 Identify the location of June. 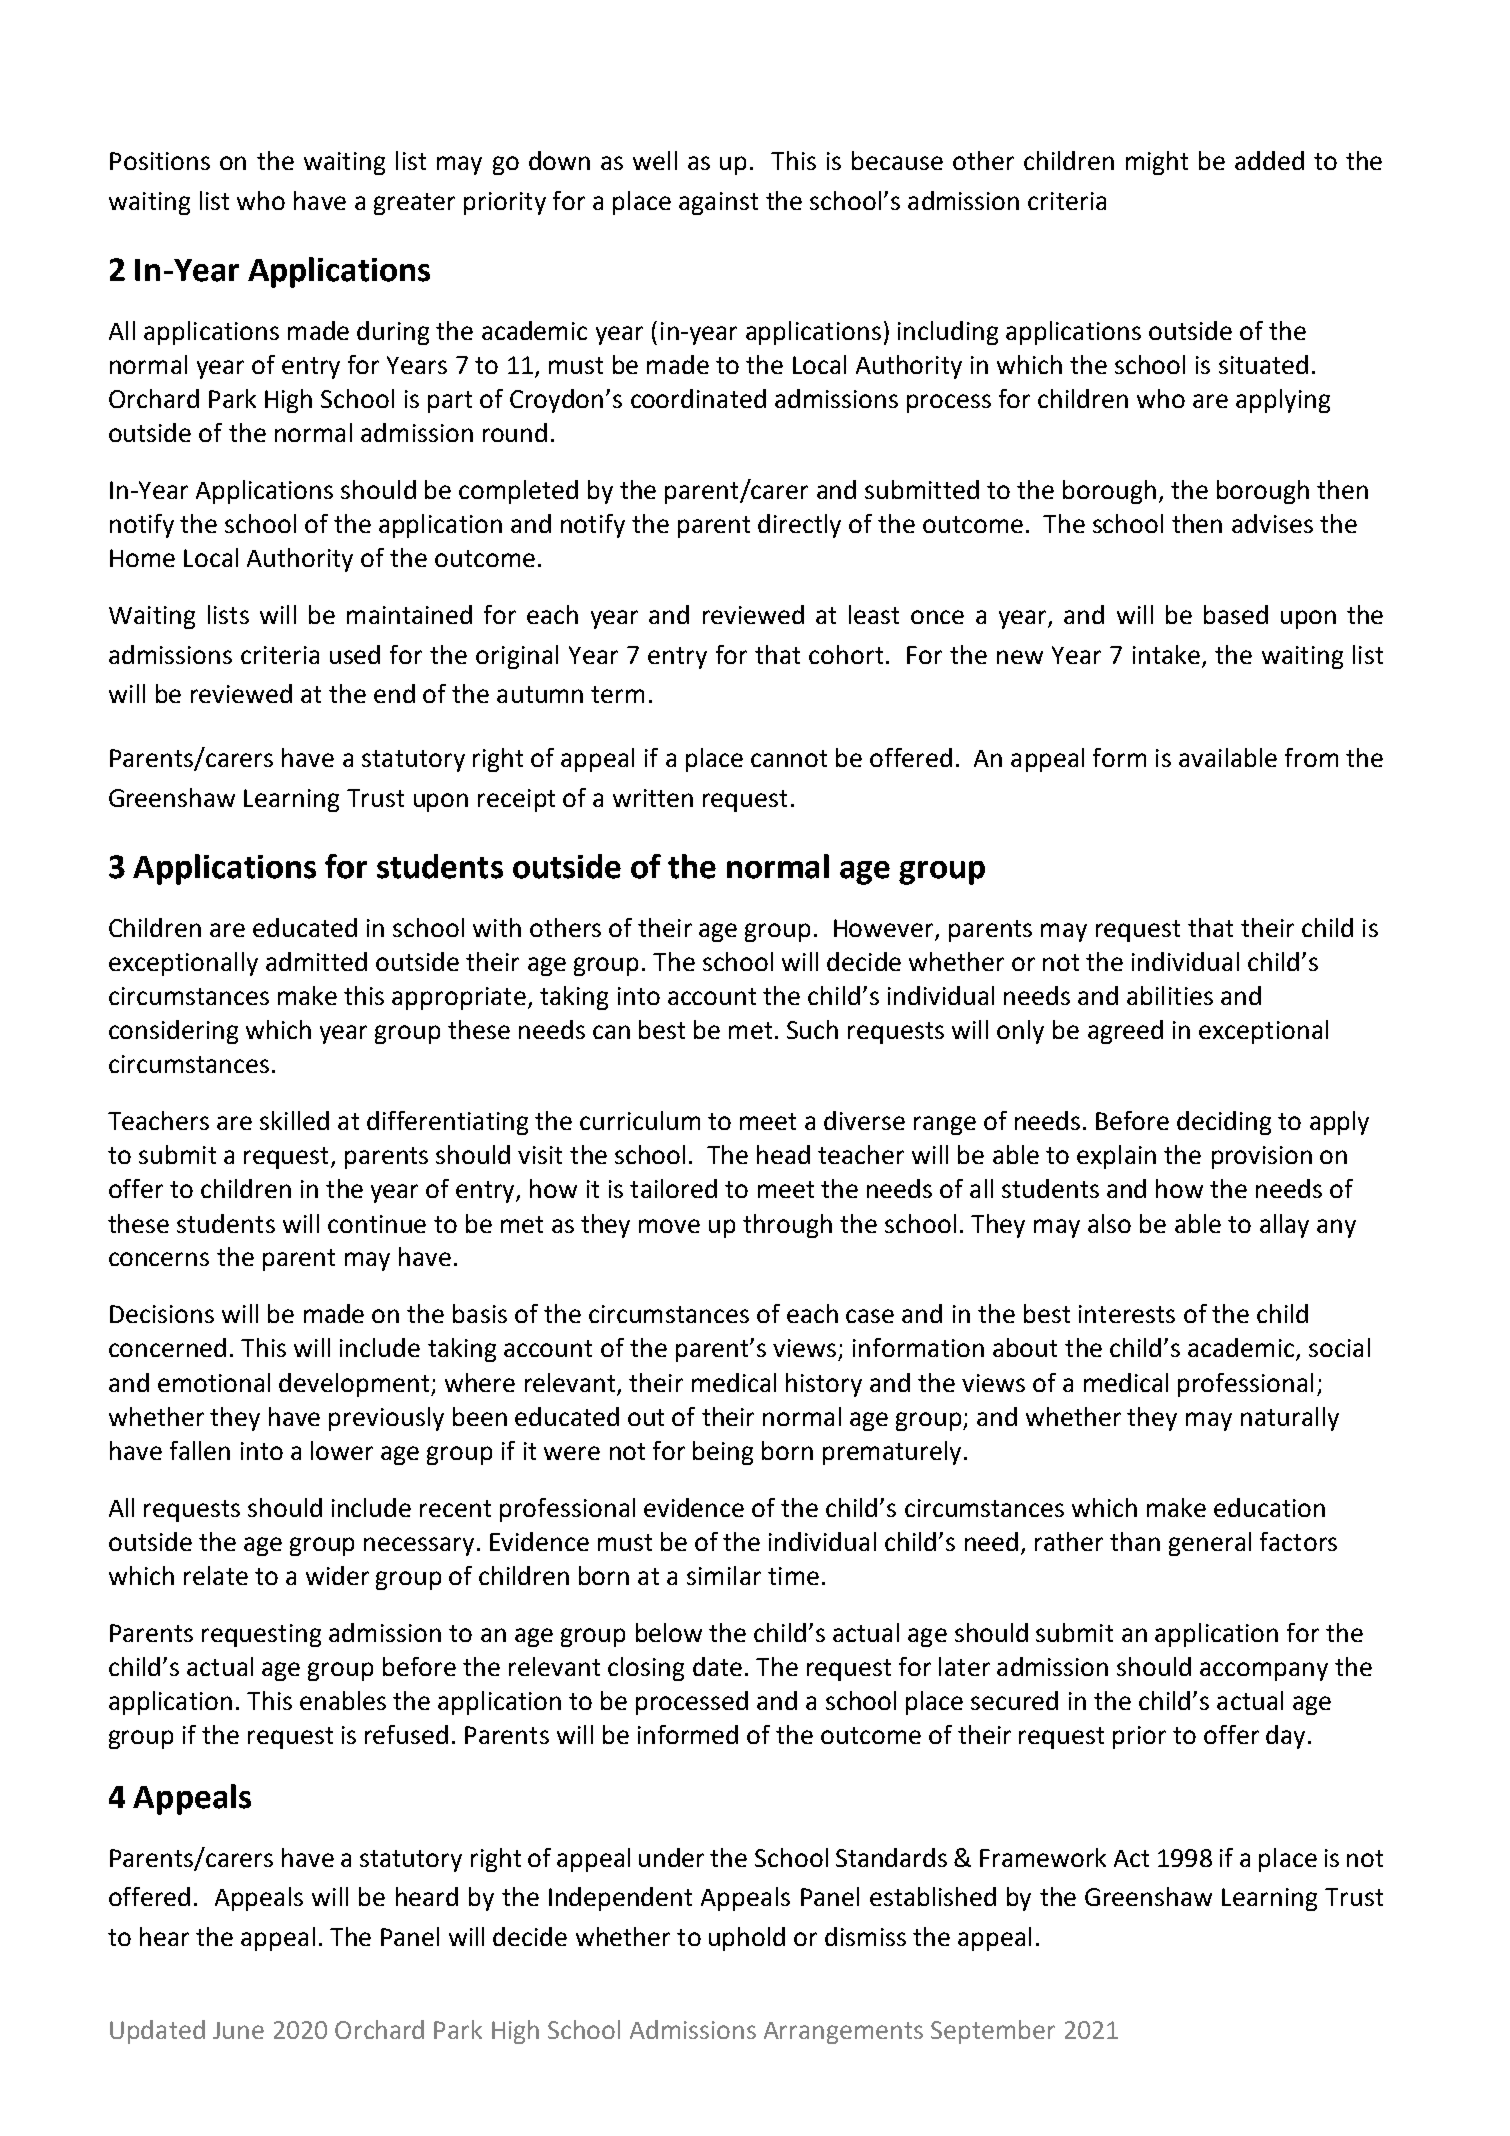
(238, 2030).
